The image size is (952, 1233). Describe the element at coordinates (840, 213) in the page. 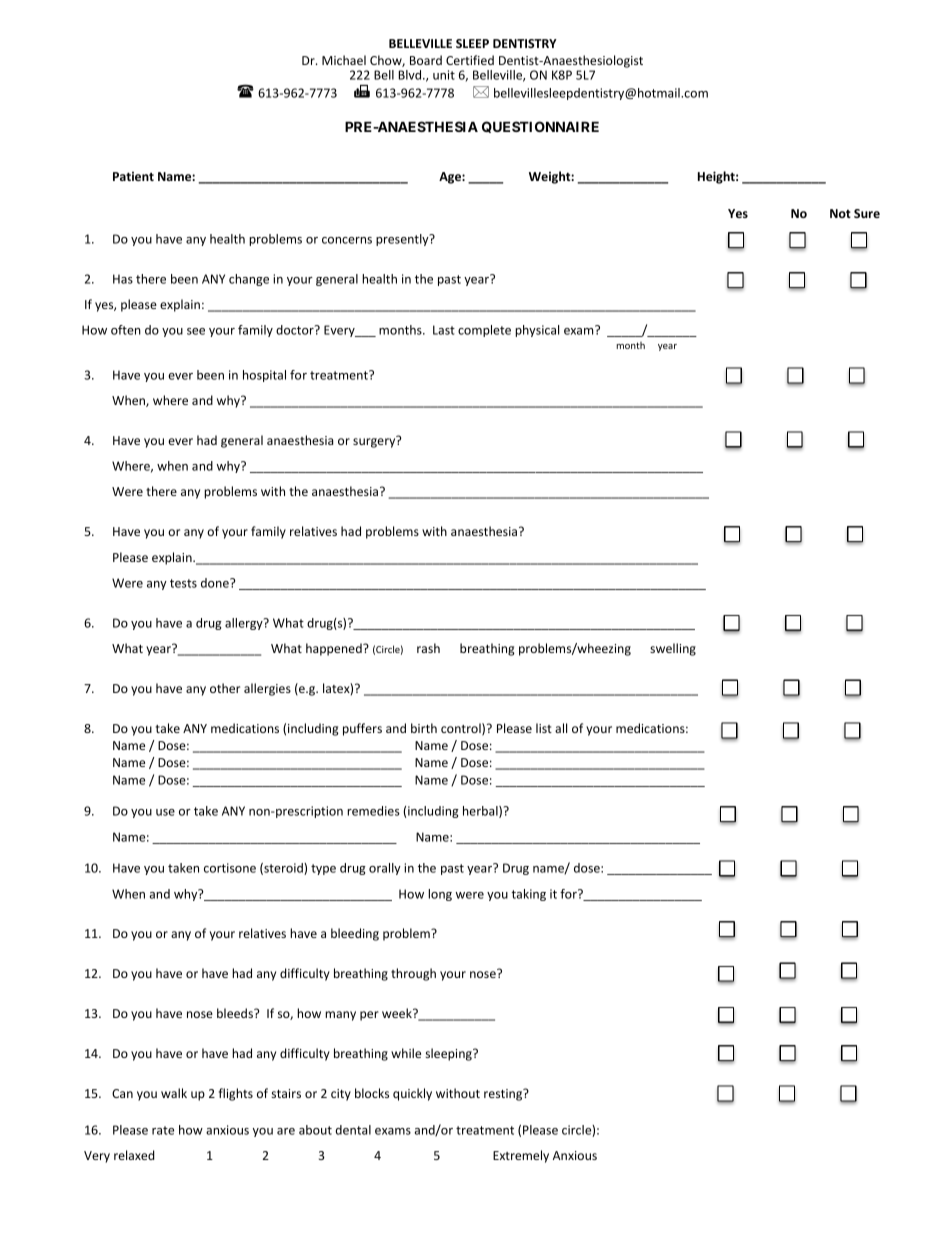

I see `Not` at that location.
